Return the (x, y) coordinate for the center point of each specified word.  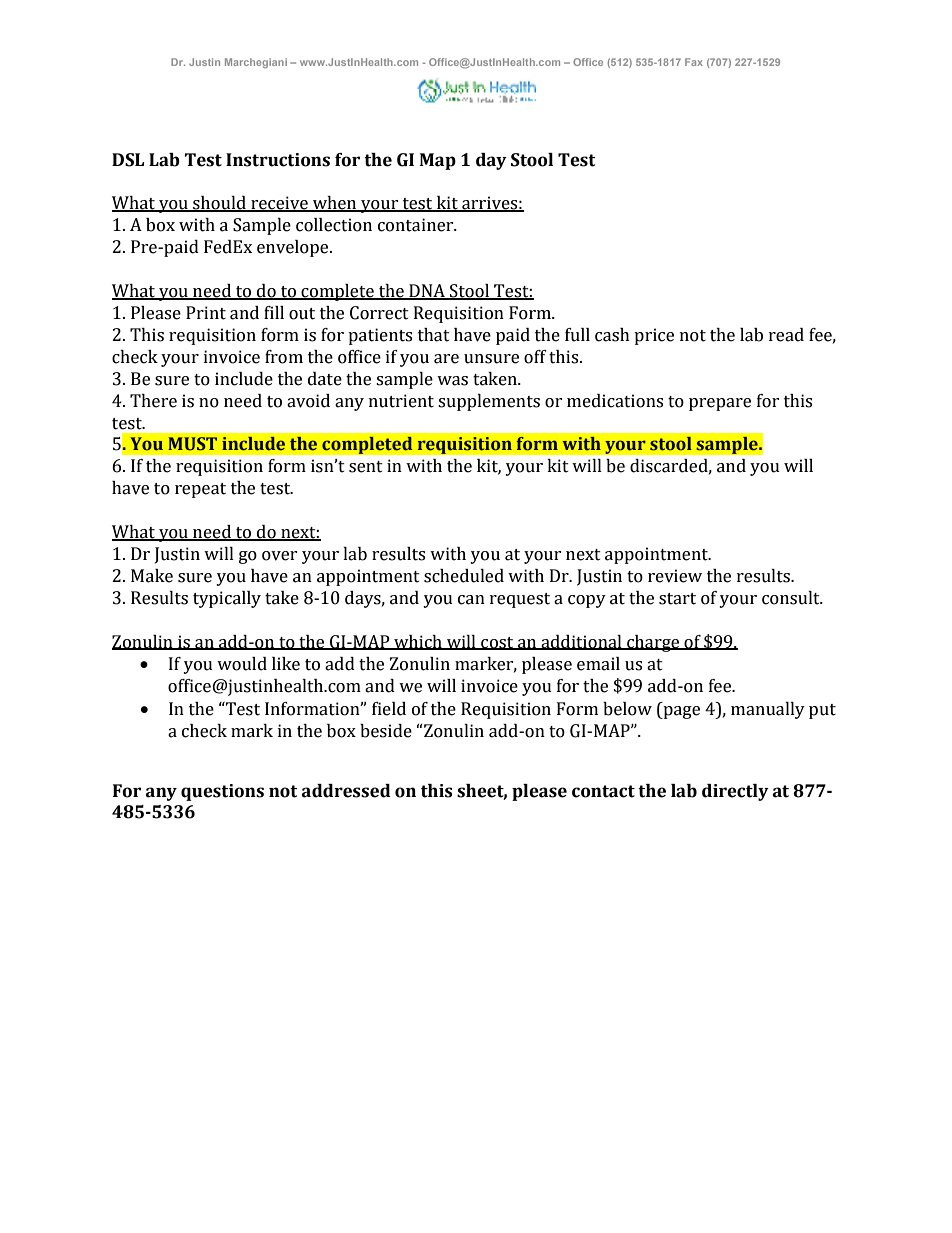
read (786, 335)
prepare (720, 404)
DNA (427, 292)
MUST (192, 444)
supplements (489, 402)
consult (792, 598)
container (417, 225)
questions (222, 792)
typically (227, 599)
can (471, 600)
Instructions (278, 160)
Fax (694, 62)
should (219, 204)
